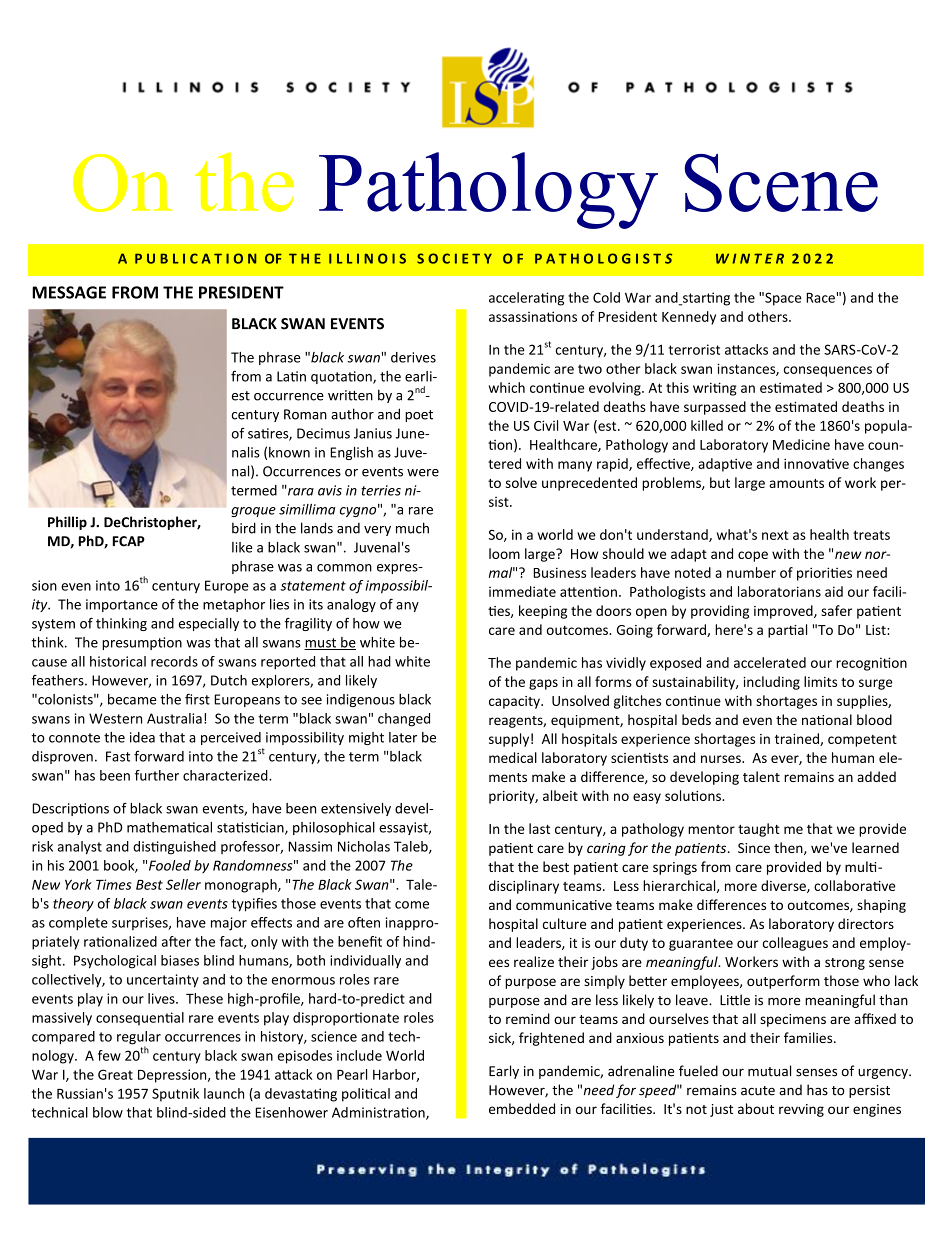 The height and width of the document is (1233, 952). I want to click on had, so click(379, 661).
